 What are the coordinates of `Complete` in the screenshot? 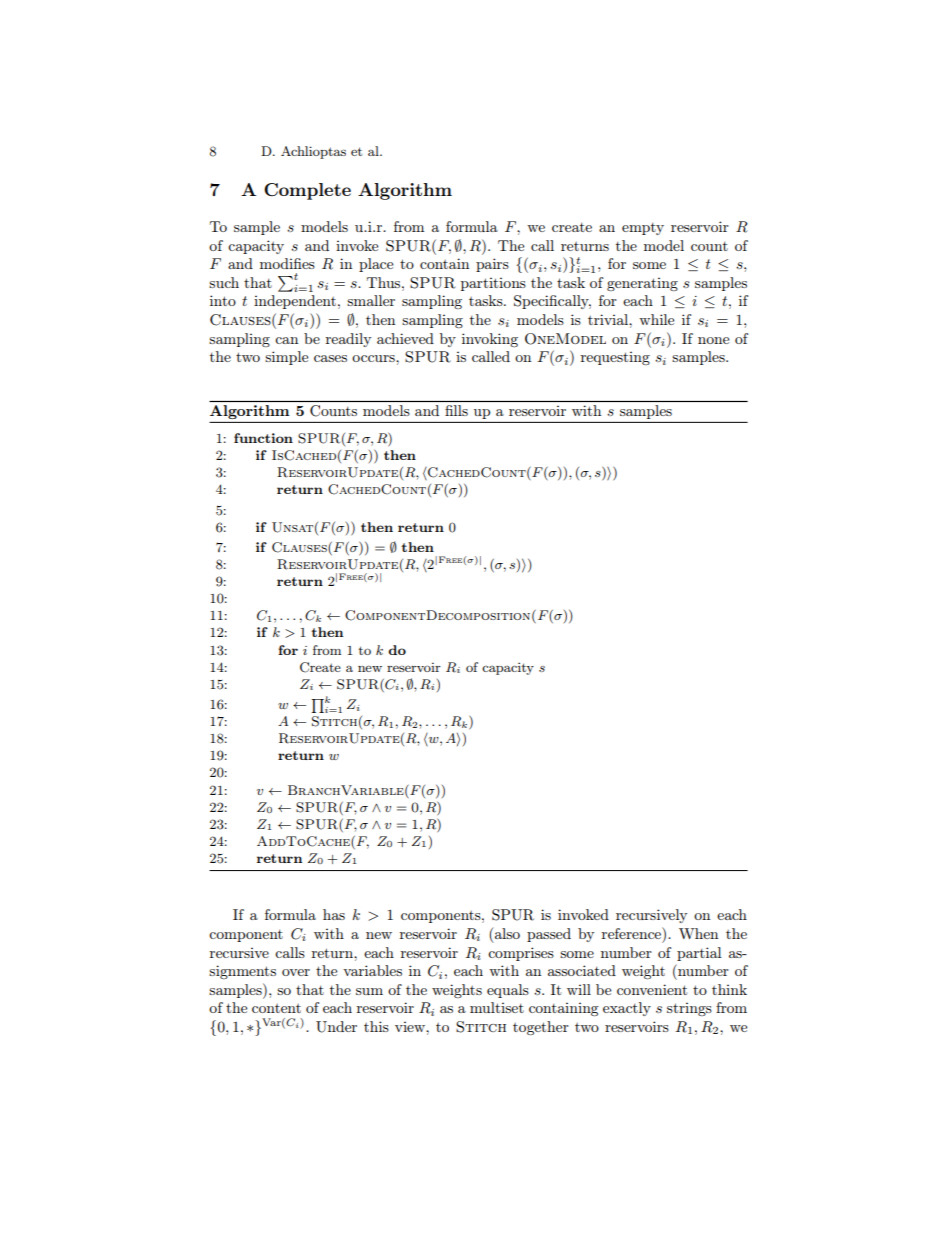 It's located at (307, 191).
